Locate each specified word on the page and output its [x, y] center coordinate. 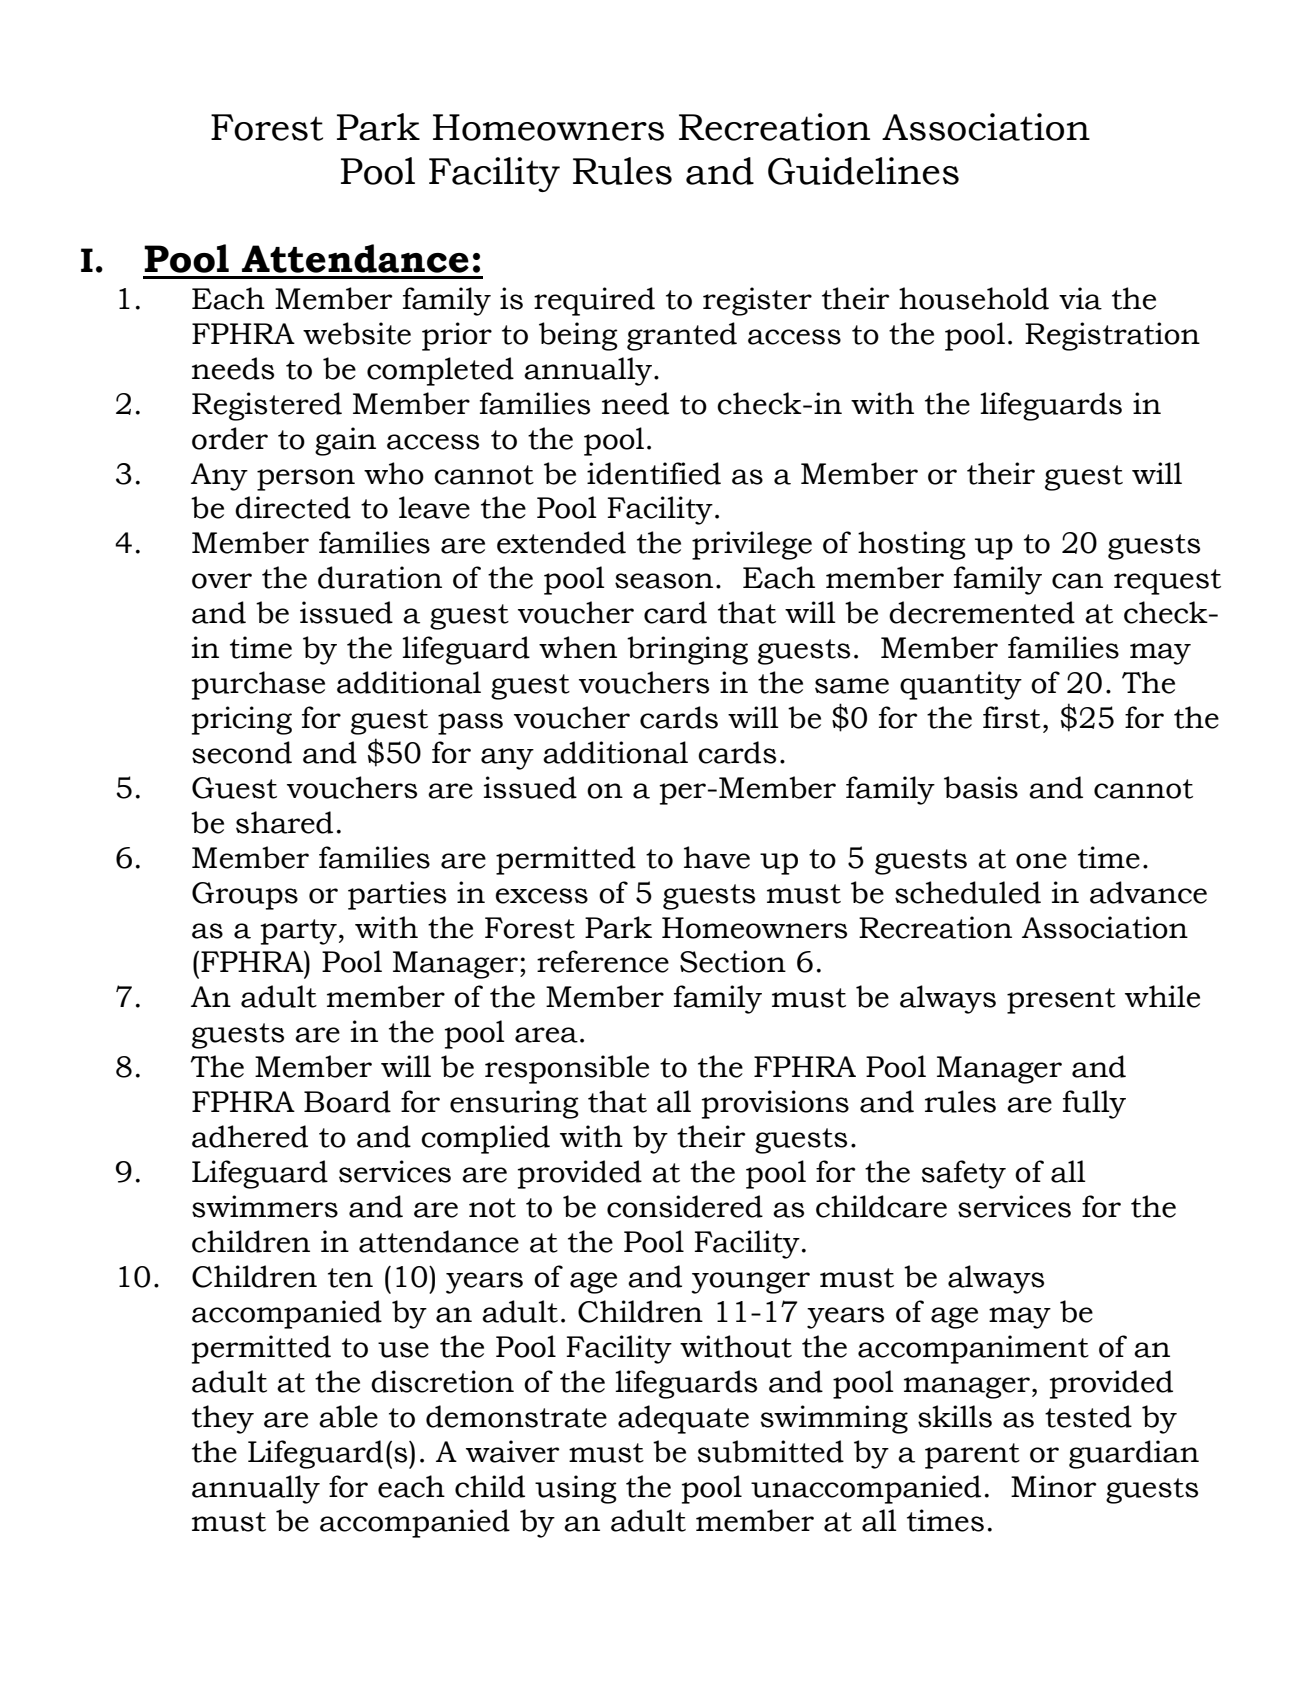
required [594, 301]
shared [284, 822]
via [1080, 298]
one [1041, 861]
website [357, 333]
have [717, 857]
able [348, 1416]
